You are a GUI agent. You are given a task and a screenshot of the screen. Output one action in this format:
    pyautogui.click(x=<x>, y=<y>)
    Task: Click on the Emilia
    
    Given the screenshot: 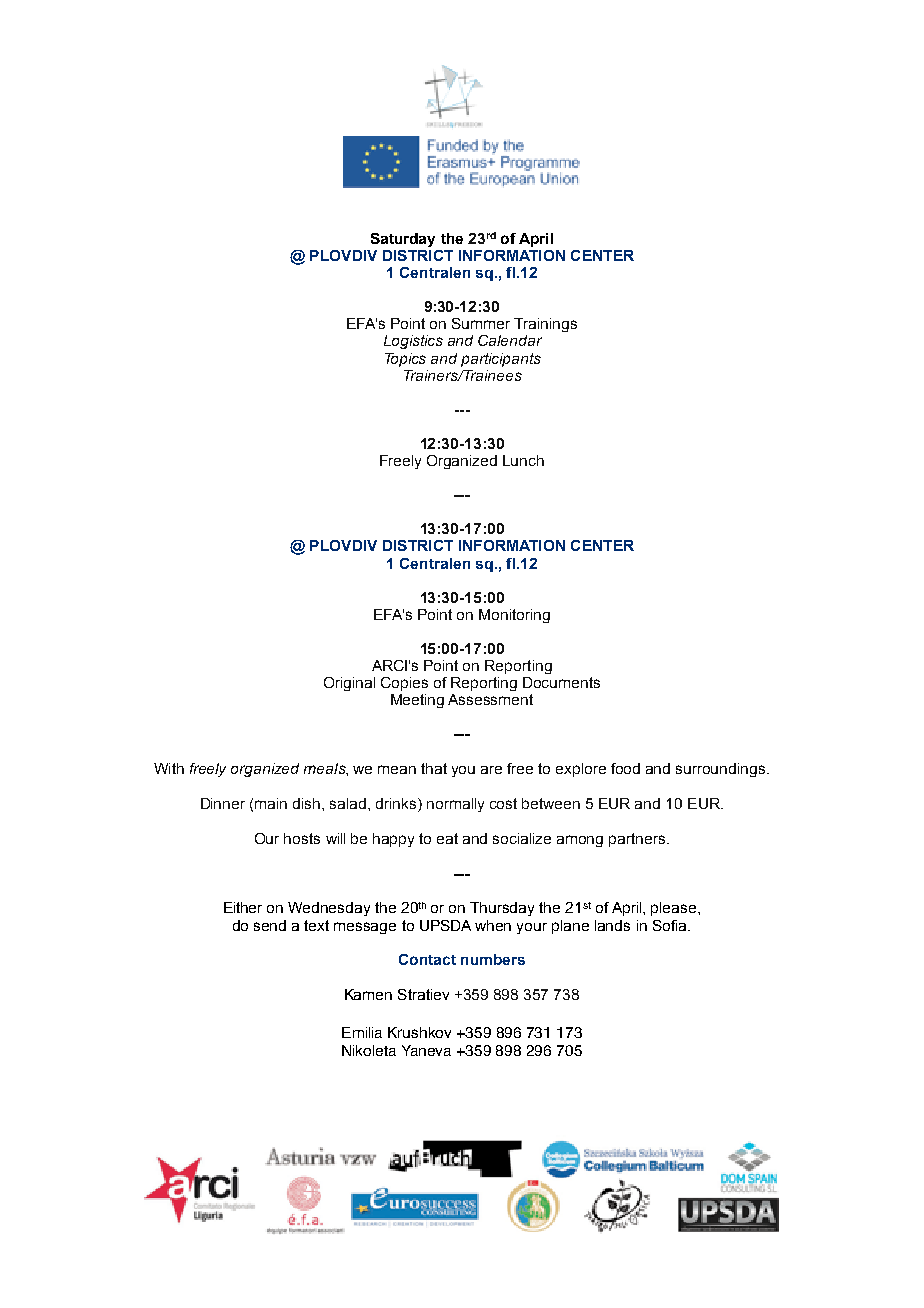 What is the action you would take?
    pyautogui.click(x=362, y=1032)
